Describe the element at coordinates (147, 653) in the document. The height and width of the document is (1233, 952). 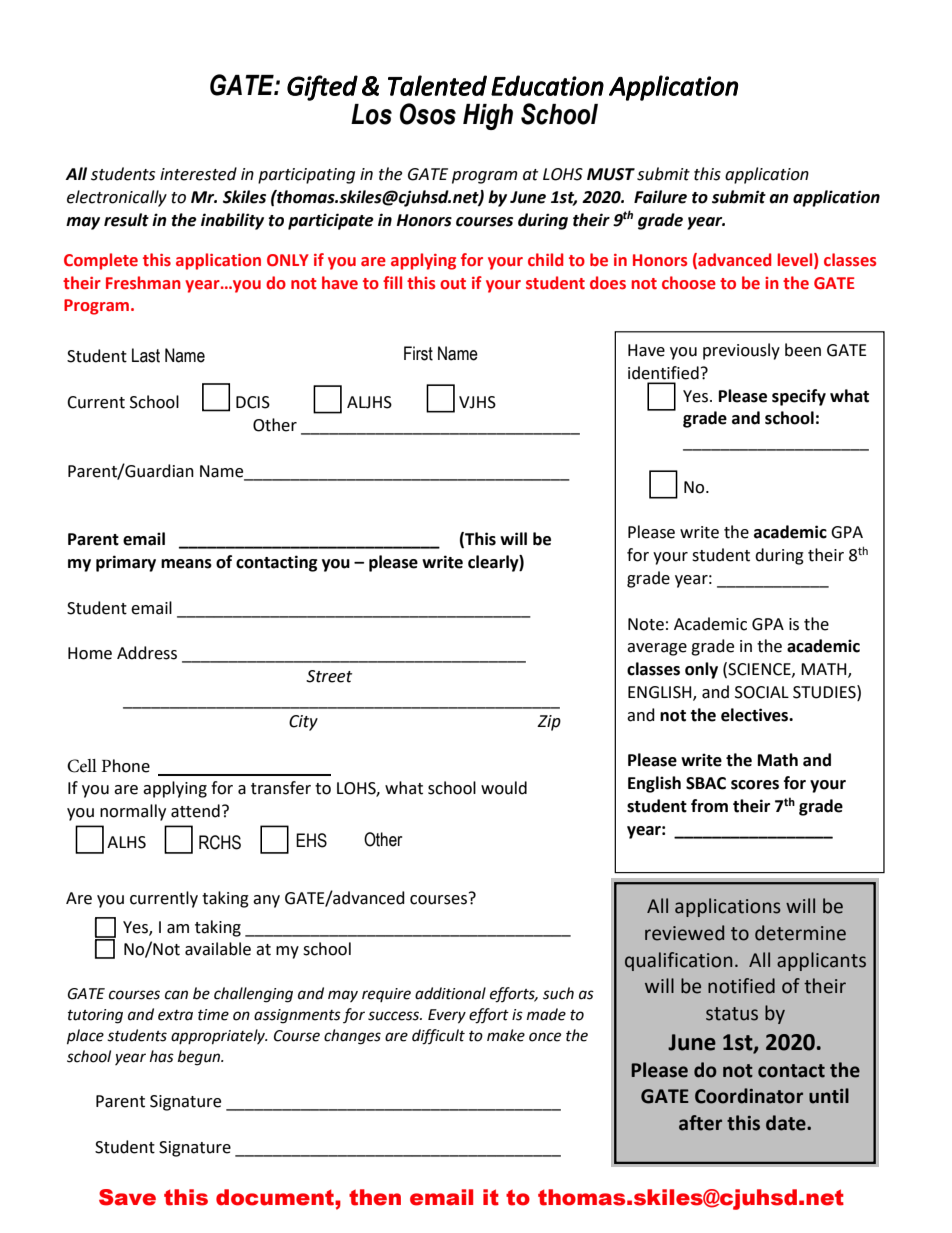
I see `Address` at that location.
